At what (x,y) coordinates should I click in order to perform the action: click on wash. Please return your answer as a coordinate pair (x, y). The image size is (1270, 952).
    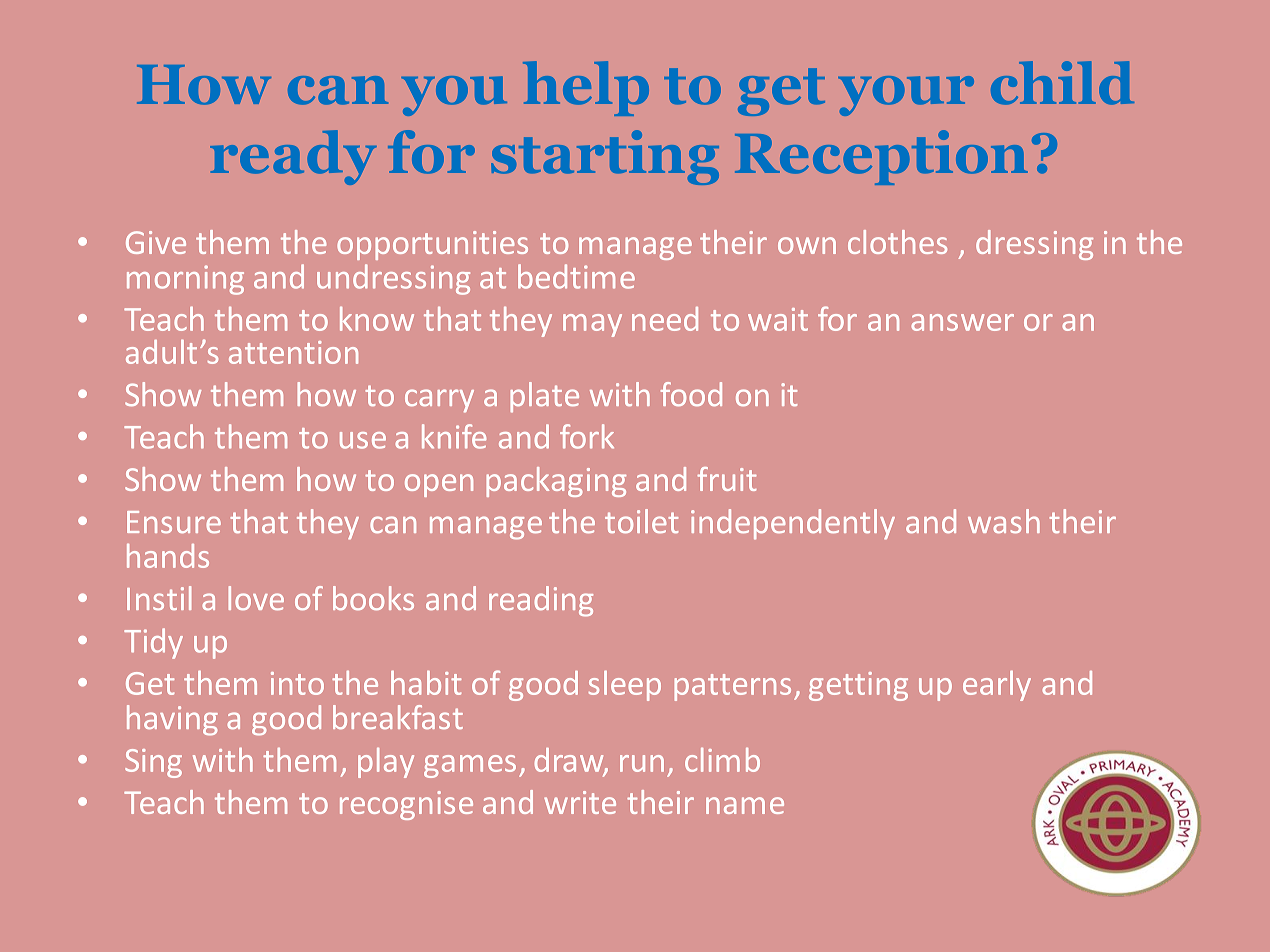
    Looking at the image, I should click on (1004, 521).
